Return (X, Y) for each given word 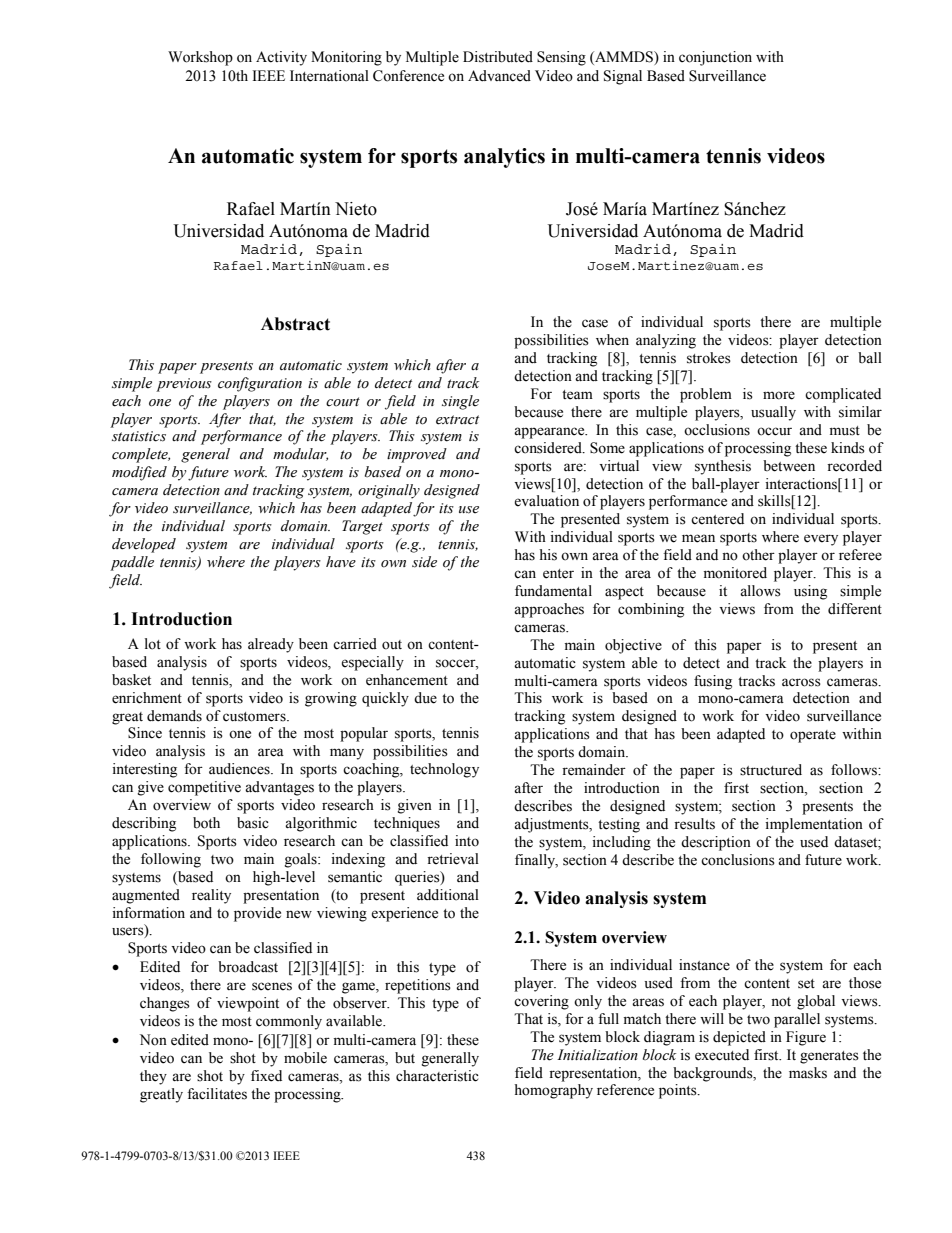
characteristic (437, 1076)
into (467, 841)
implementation (814, 825)
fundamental (553, 591)
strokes (709, 358)
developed (144, 545)
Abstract (295, 324)
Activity (281, 58)
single (460, 402)
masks (808, 1073)
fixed (266, 1076)
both (206, 823)
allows (760, 591)
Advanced (499, 76)
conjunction (715, 58)
